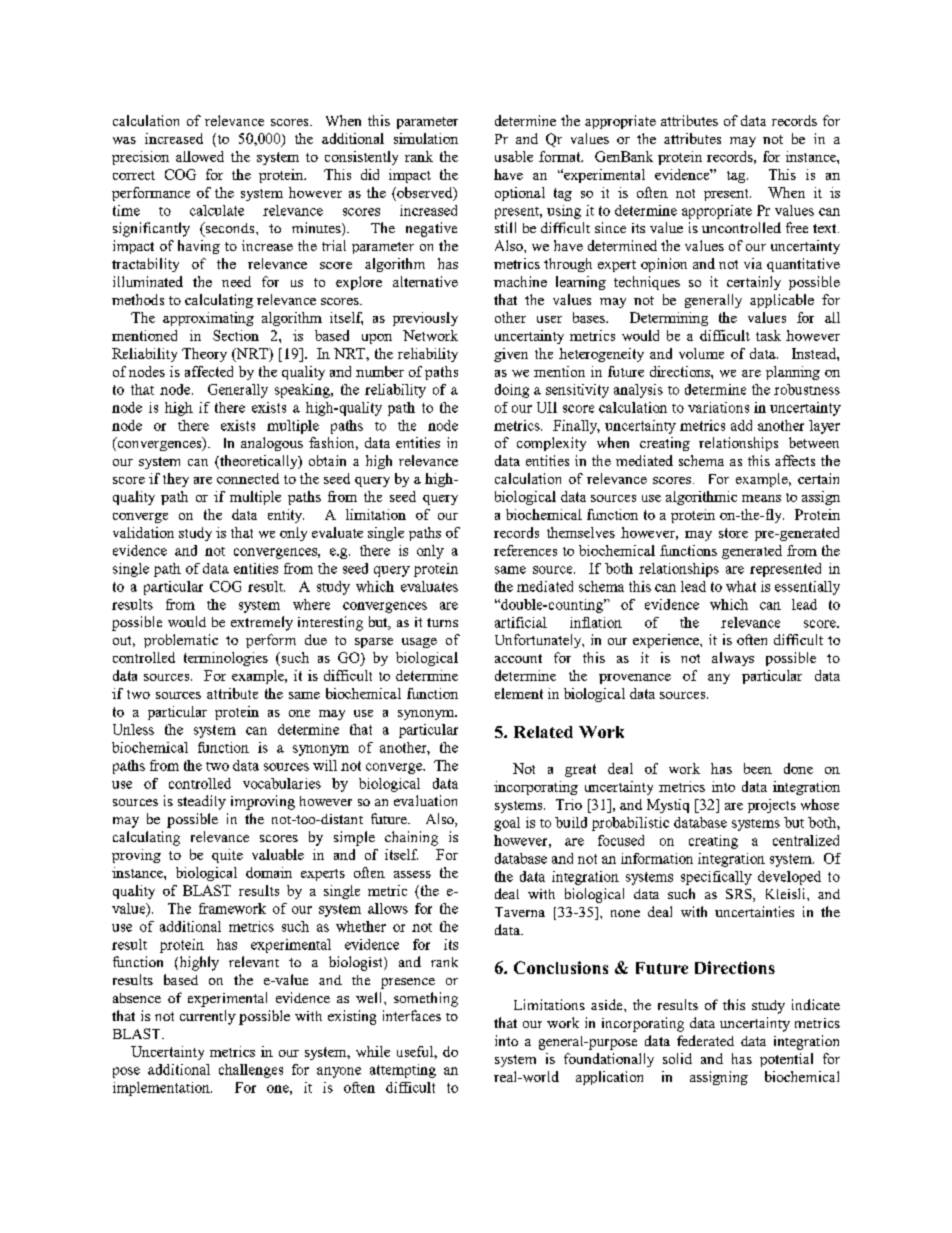 This screenshot has width=952, height=1233. Describe the element at coordinates (200, 156) in the screenshot. I see `allowed` at that location.
